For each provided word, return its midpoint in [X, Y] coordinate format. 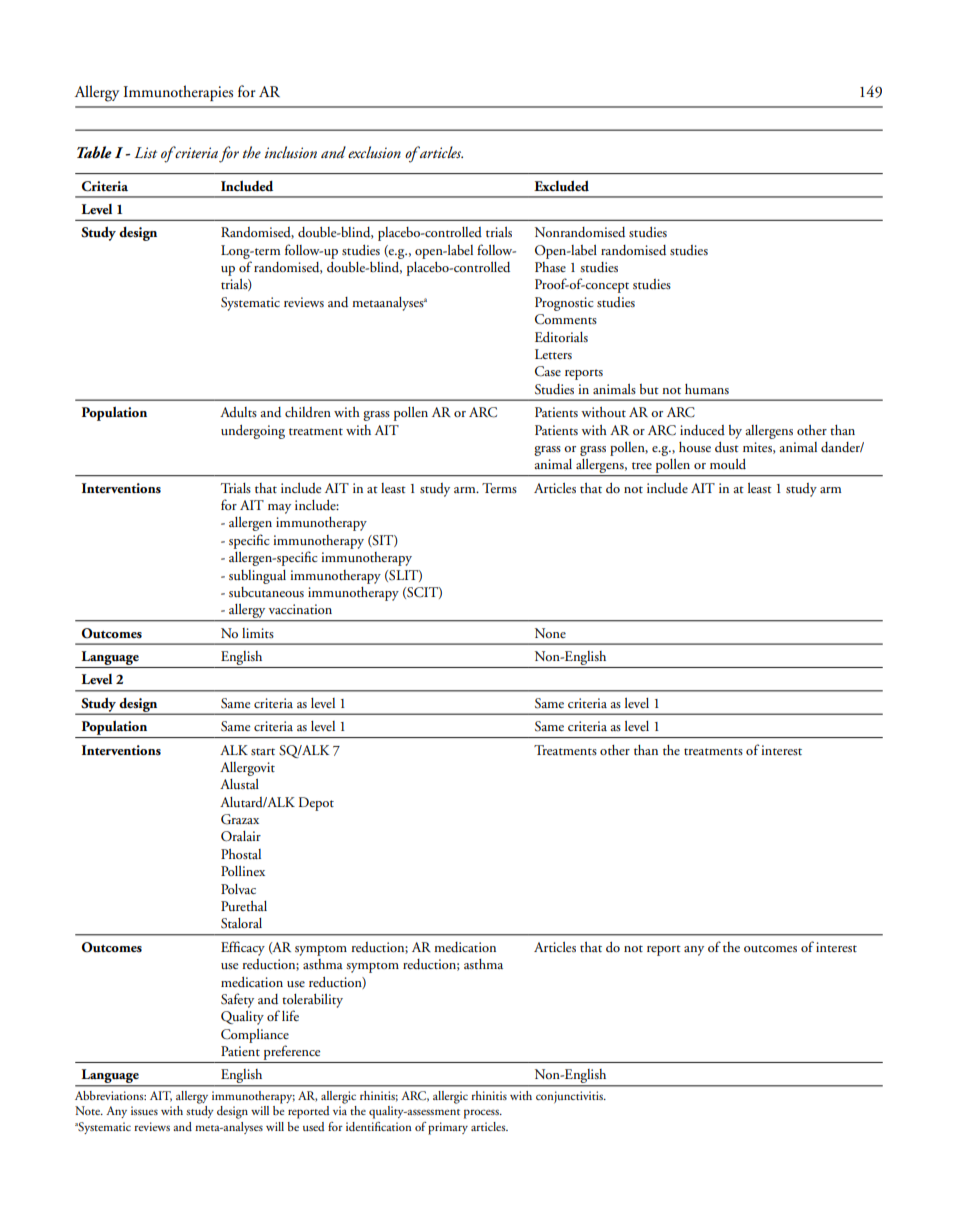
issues [144, 1110]
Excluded [561, 186]
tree [642, 465]
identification [379, 1126]
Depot [316, 804]
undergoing [253, 432]
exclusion [374, 152]
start [263, 751]
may [279, 509]
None [550, 633]
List [145, 152]
